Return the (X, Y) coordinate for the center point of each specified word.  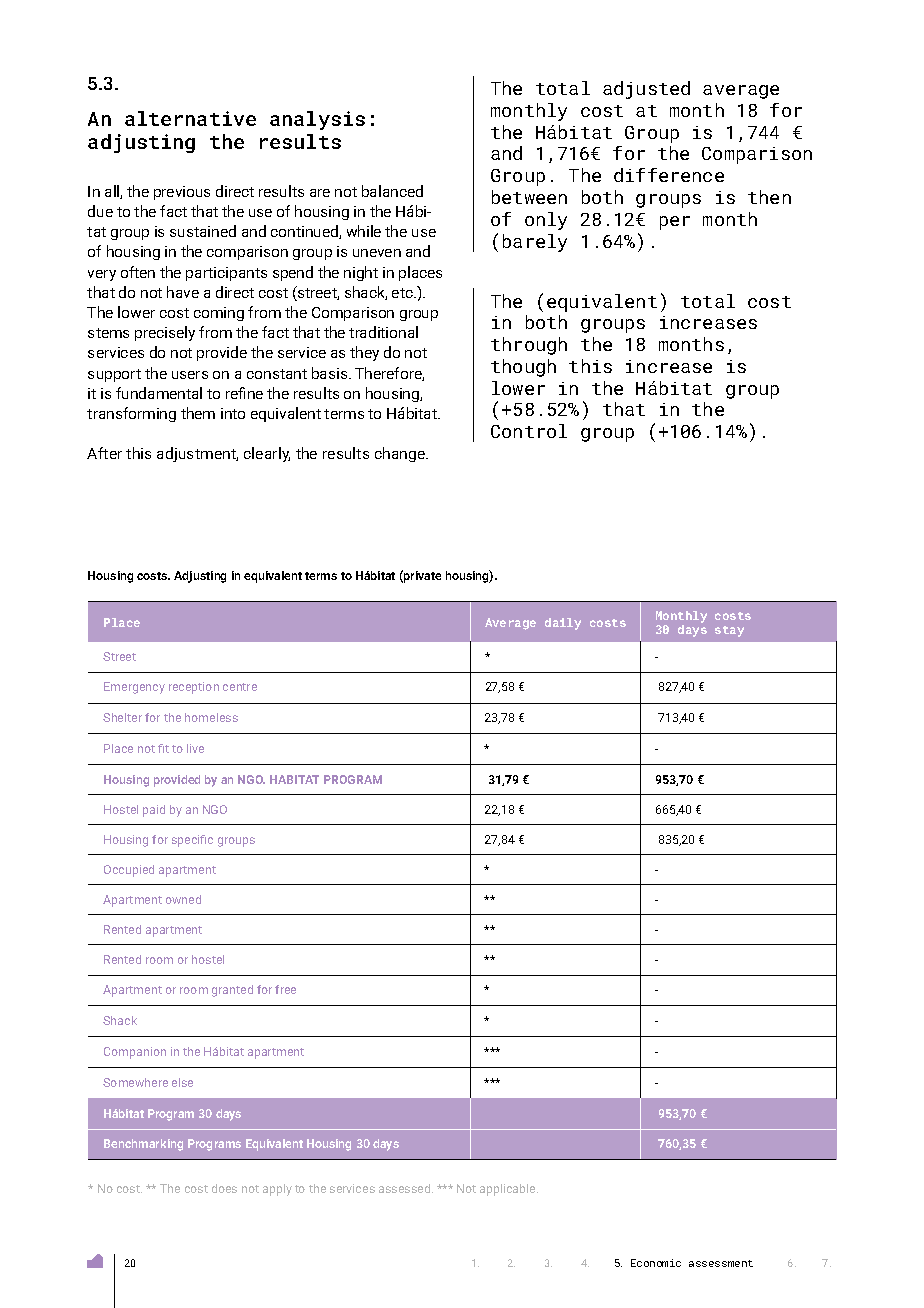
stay (729, 631)
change (401, 454)
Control (529, 431)
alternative (190, 118)
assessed (406, 1188)
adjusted (646, 90)
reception (194, 688)
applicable (509, 1190)
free (285, 989)
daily (563, 624)
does (224, 1188)
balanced (392, 191)
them (198, 413)
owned (183, 899)
